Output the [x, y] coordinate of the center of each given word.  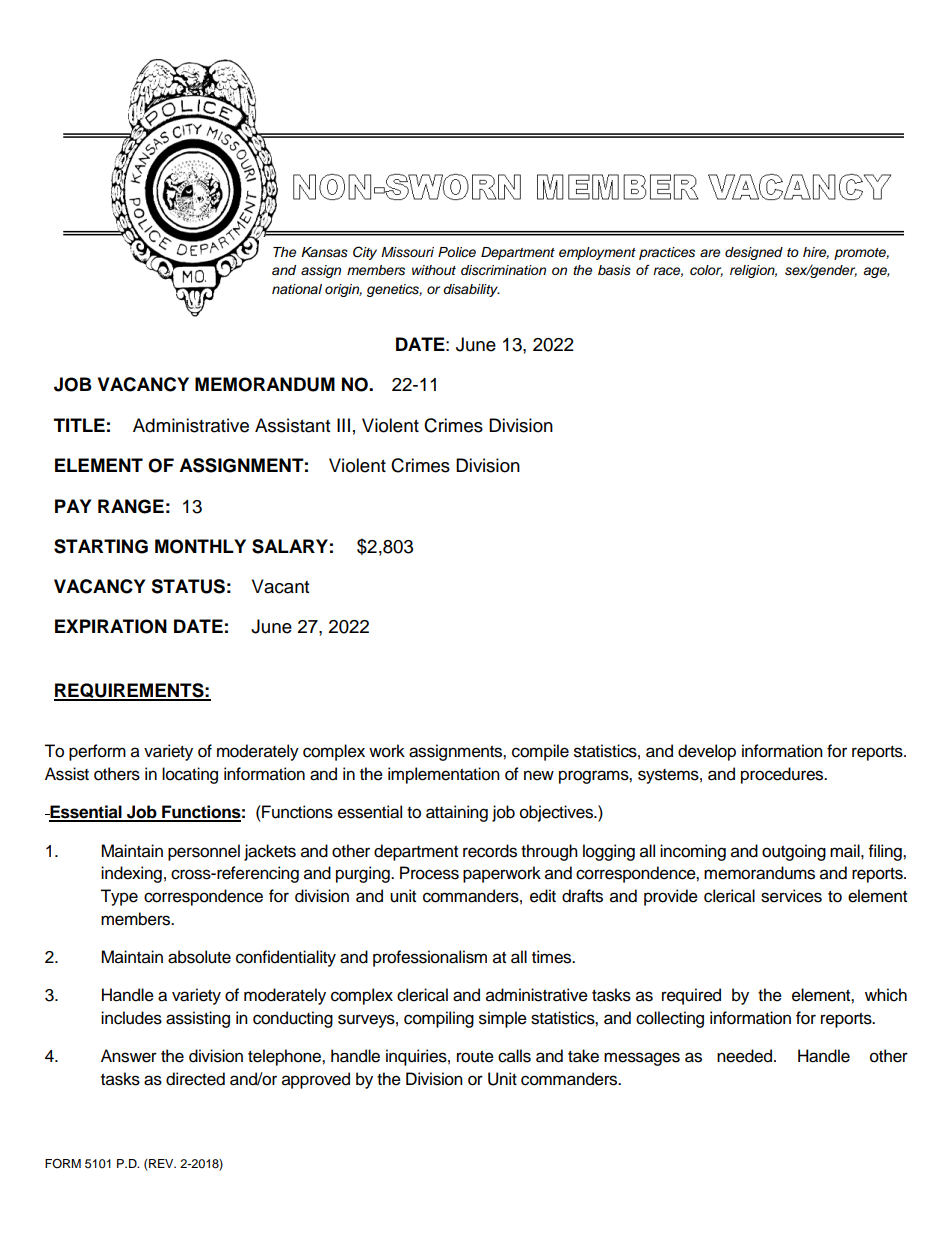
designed [754, 253]
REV [162, 1163]
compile [540, 752]
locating [190, 775]
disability [471, 290]
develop [707, 752]
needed [744, 1056]
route [475, 1057]
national [297, 289]
